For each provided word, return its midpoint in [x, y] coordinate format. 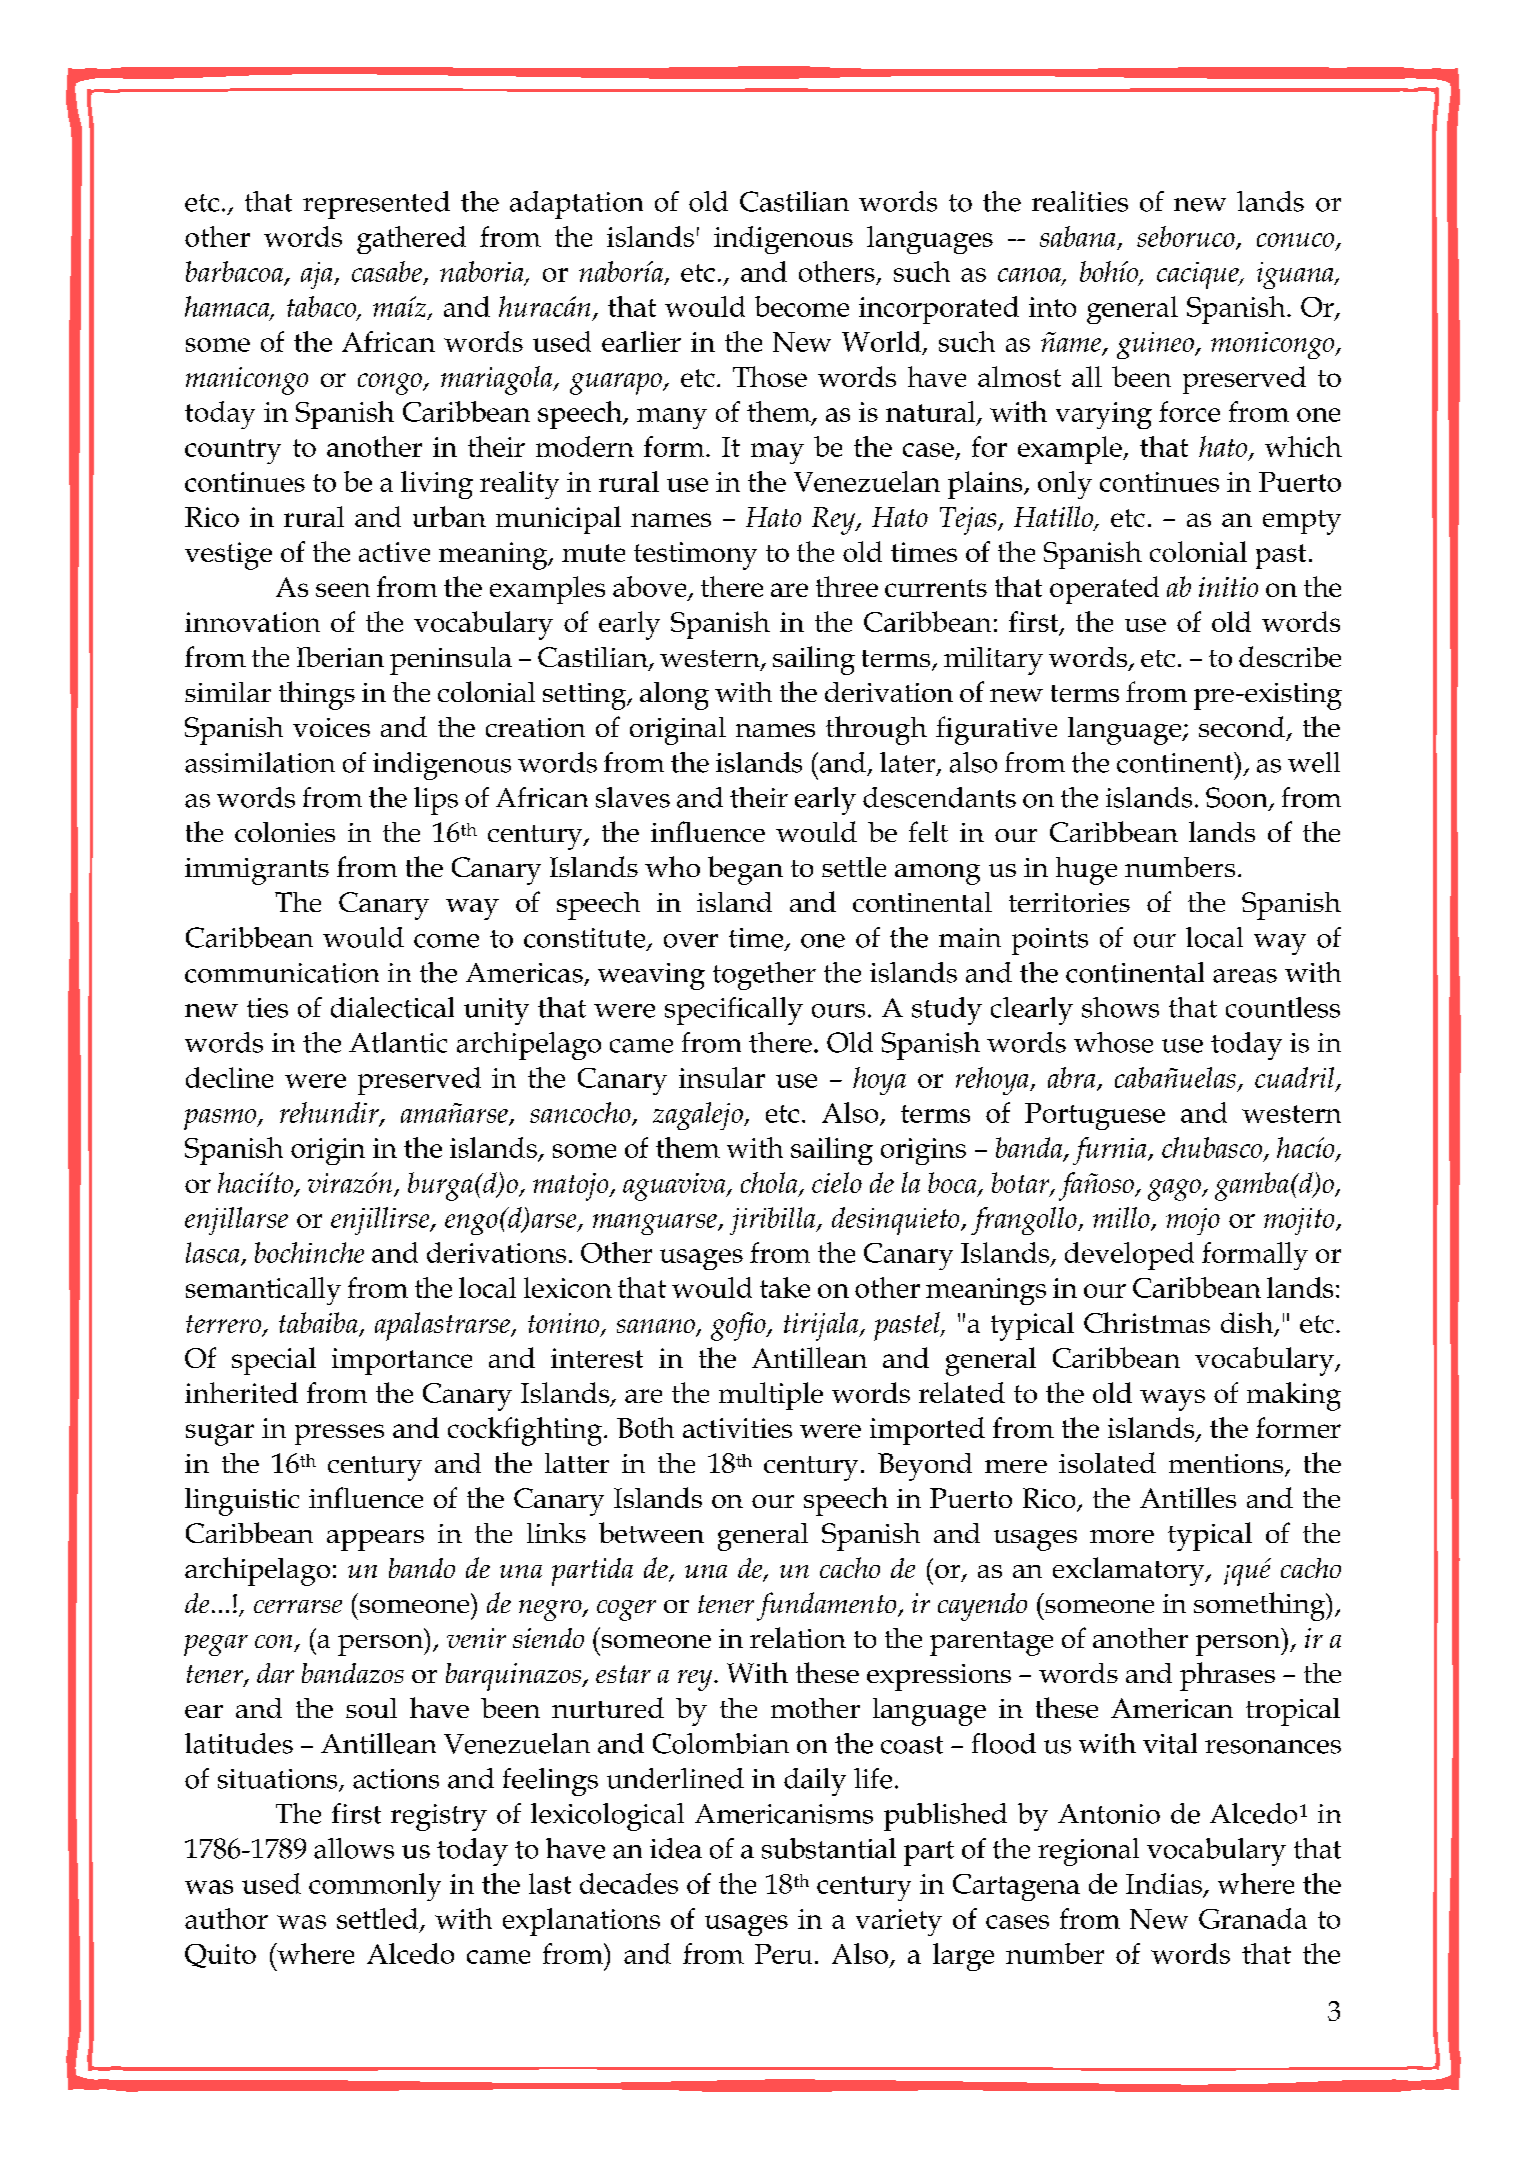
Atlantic [398, 1042]
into [1052, 307]
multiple [771, 1396]
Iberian [340, 657]
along [674, 696]
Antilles [1188, 1497]
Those [770, 376]
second [1242, 726]
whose [1113, 1042]
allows [354, 1848]
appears [375, 1540]
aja [318, 275]
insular [722, 1077]
